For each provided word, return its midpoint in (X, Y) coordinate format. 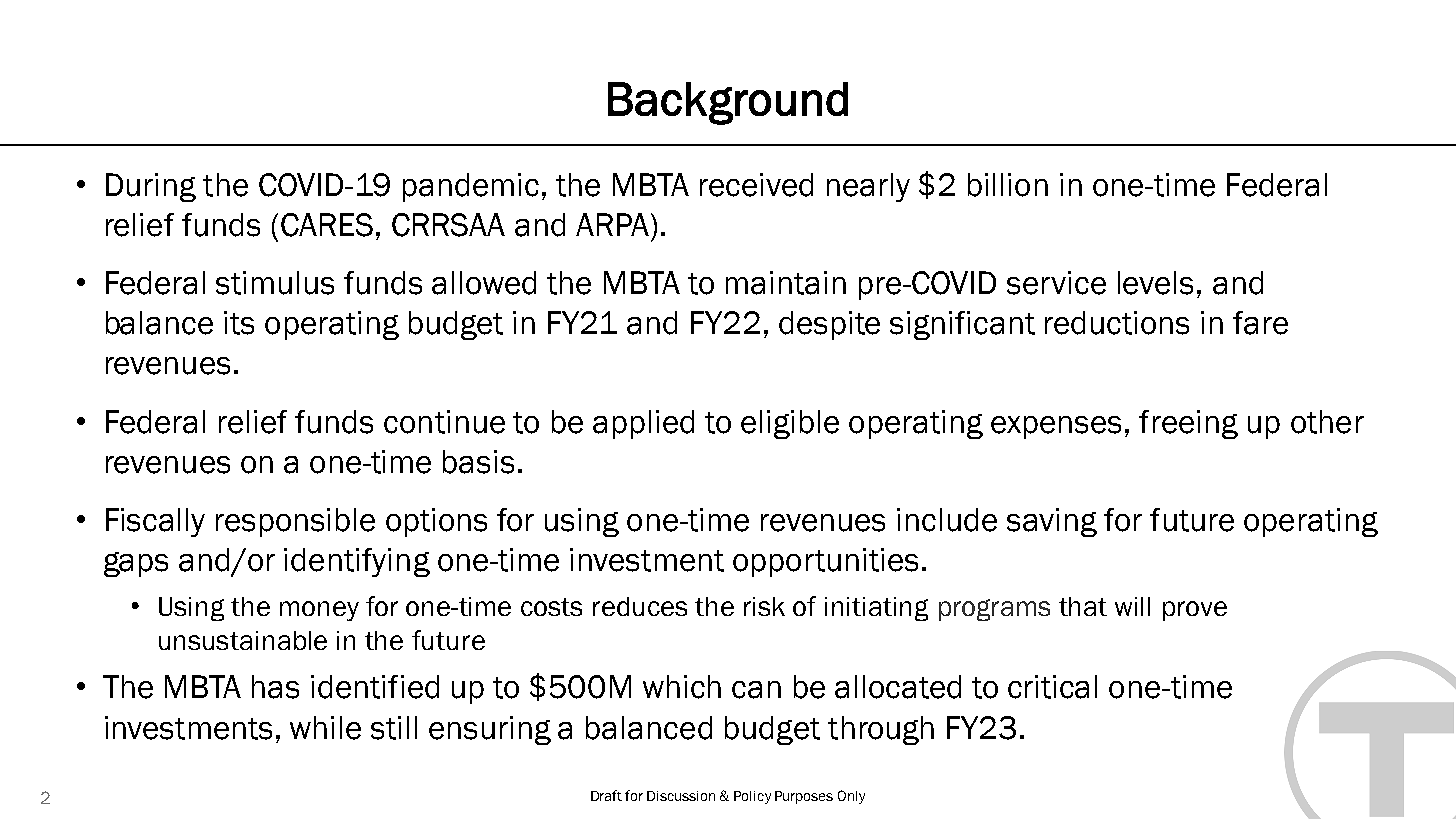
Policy (752, 797)
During (151, 187)
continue (444, 422)
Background (728, 103)
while (325, 728)
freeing (1188, 424)
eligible (790, 424)
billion (1008, 185)
